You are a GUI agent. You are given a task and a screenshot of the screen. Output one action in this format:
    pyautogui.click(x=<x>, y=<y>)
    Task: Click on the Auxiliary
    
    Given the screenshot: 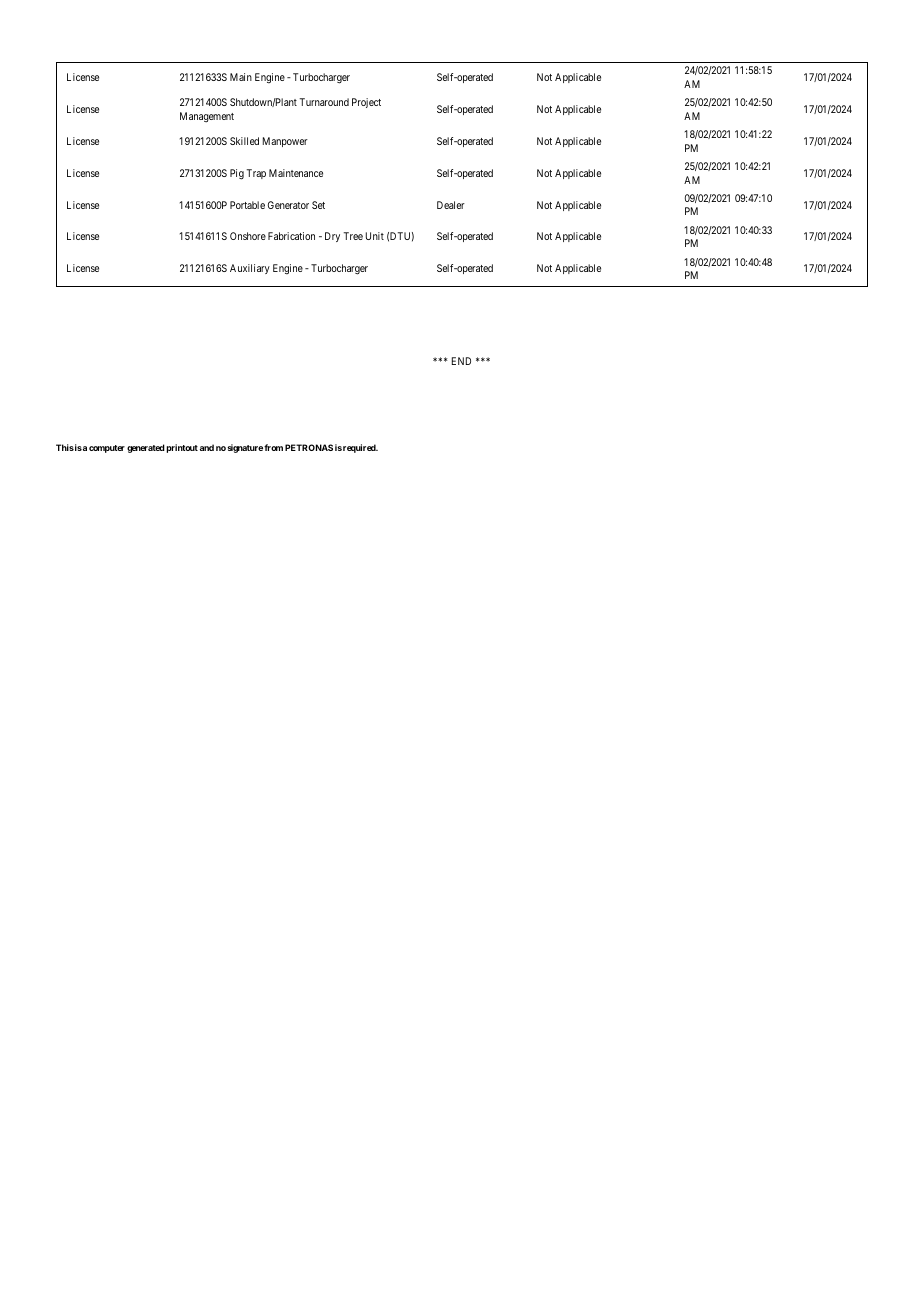 What is the action you would take?
    pyautogui.click(x=250, y=269)
